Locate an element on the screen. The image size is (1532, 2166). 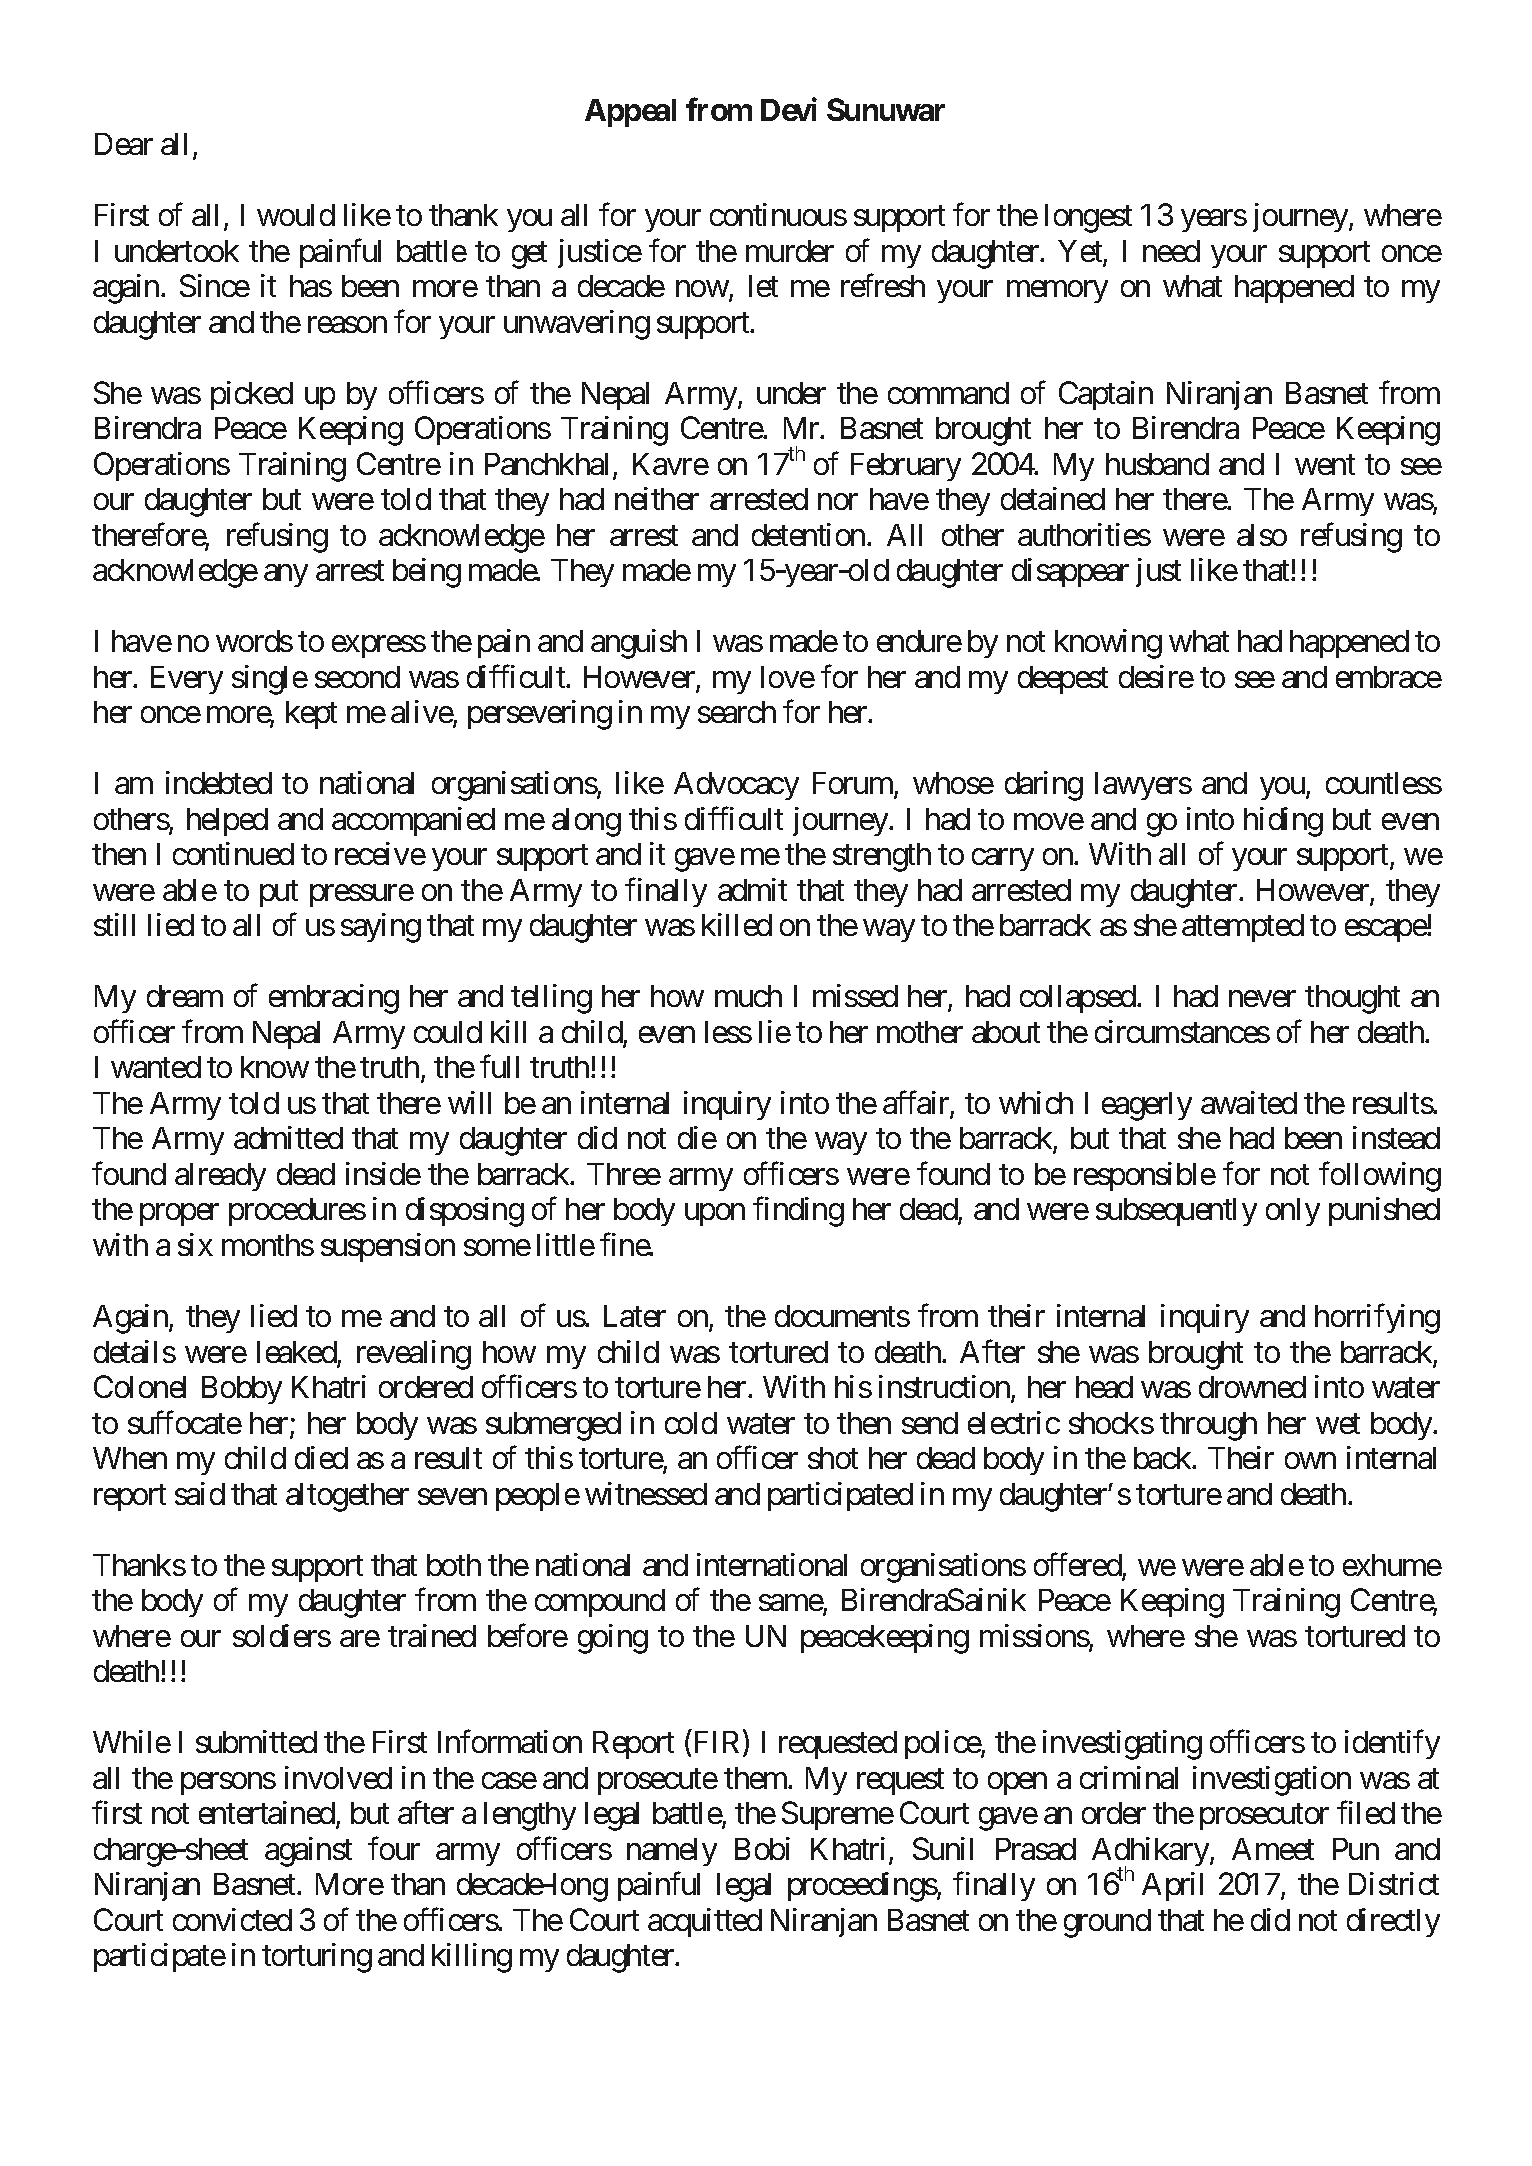
Devi is located at coordinates (789, 109).
